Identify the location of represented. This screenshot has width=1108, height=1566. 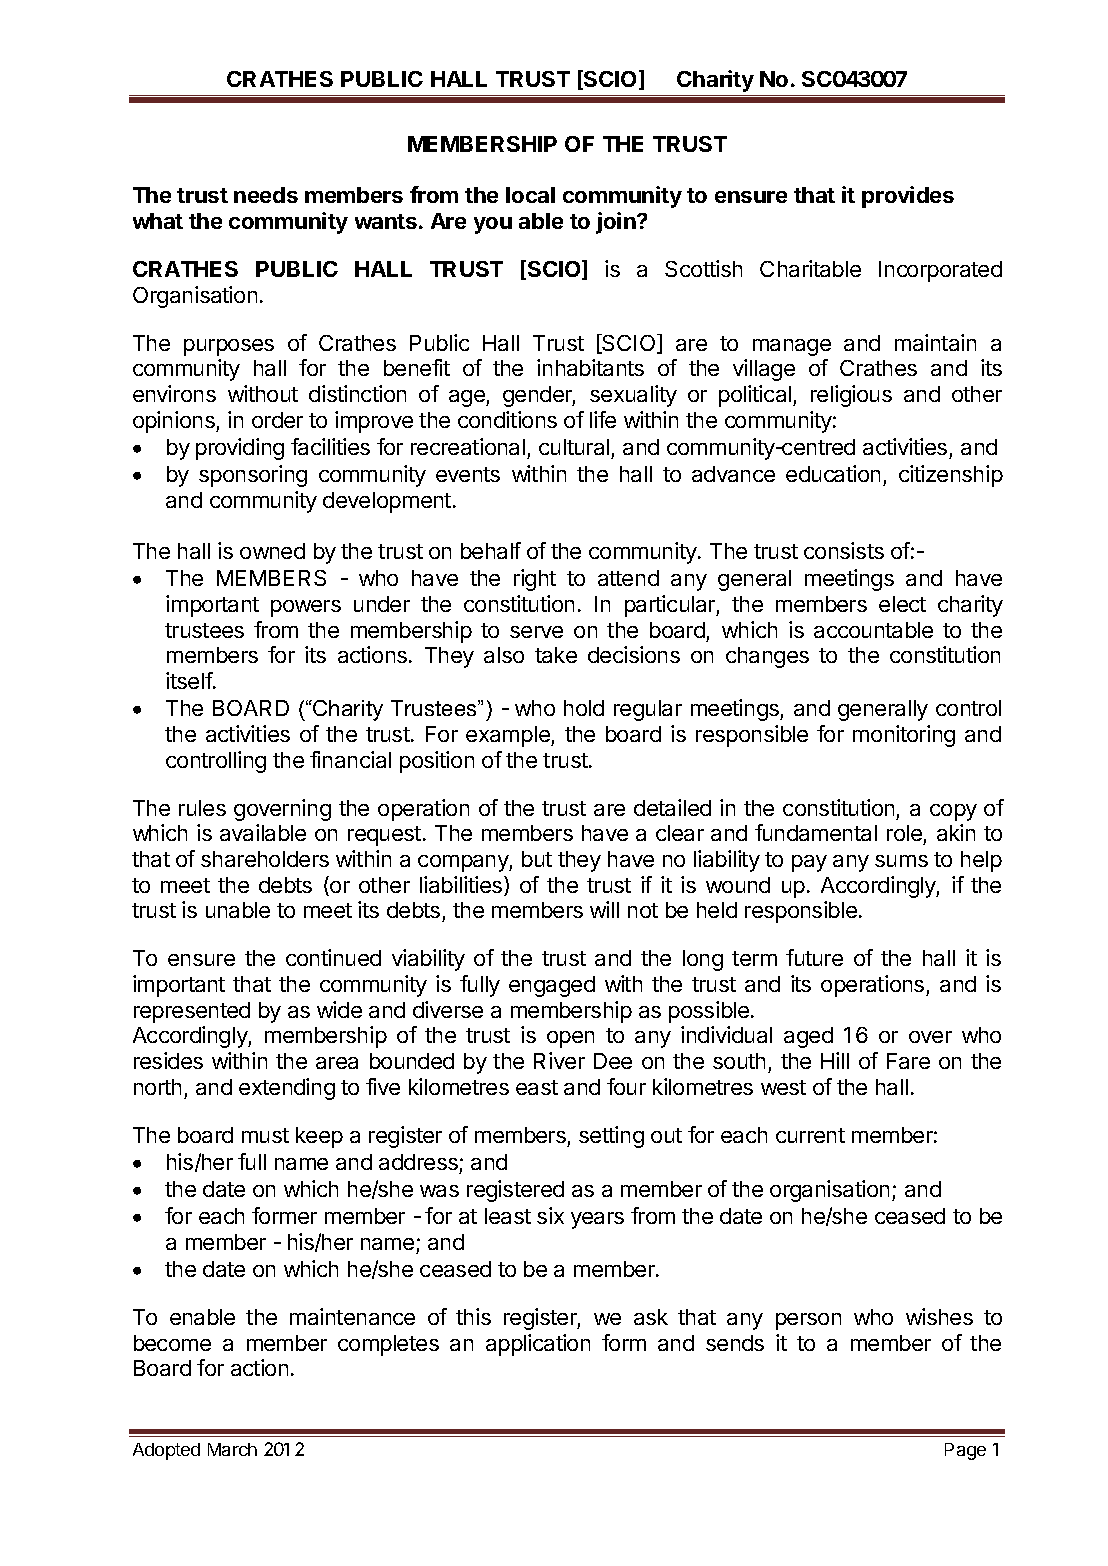
(192, 1012).
